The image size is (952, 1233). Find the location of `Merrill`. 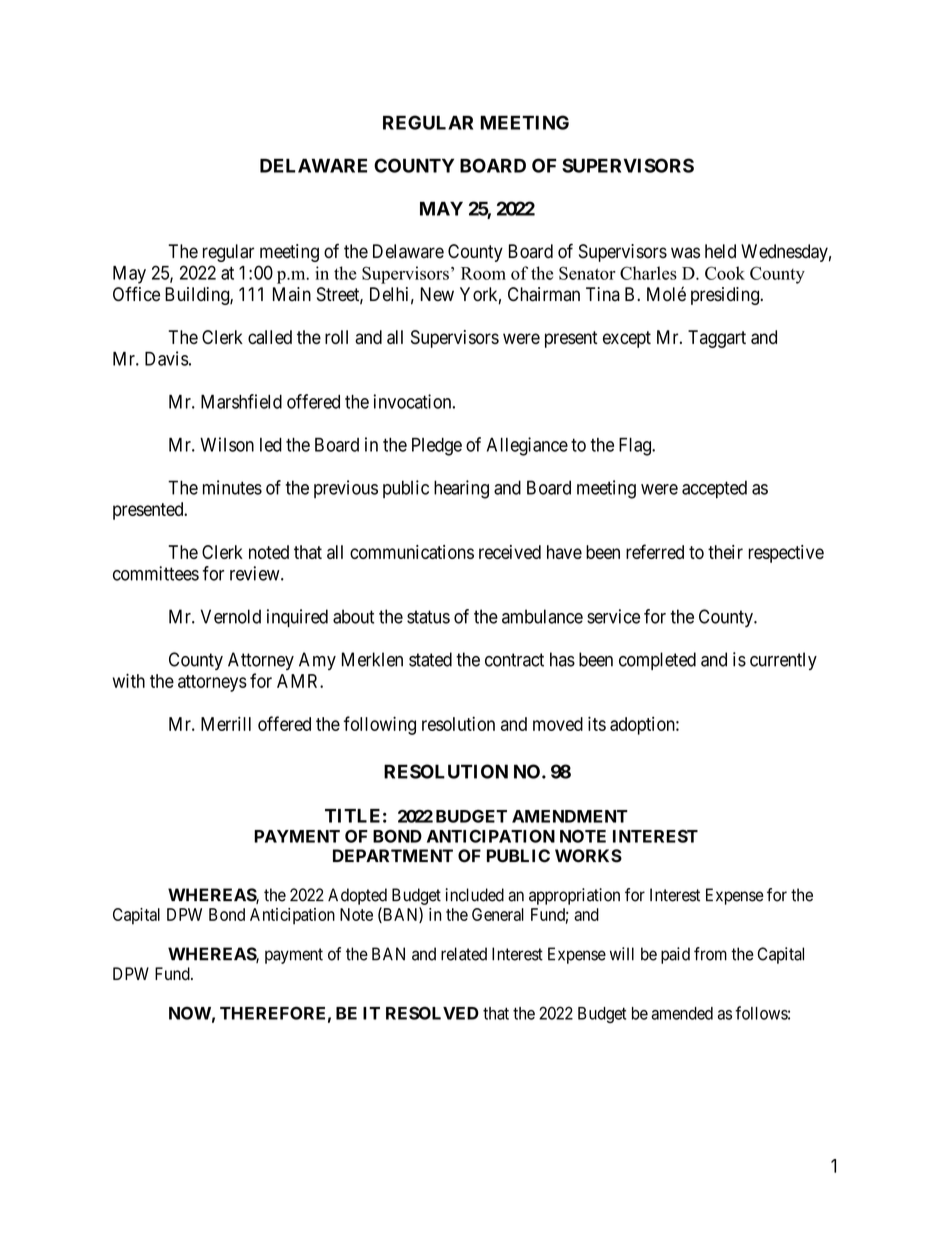

Merrill is located at coordinates (226, 723).
